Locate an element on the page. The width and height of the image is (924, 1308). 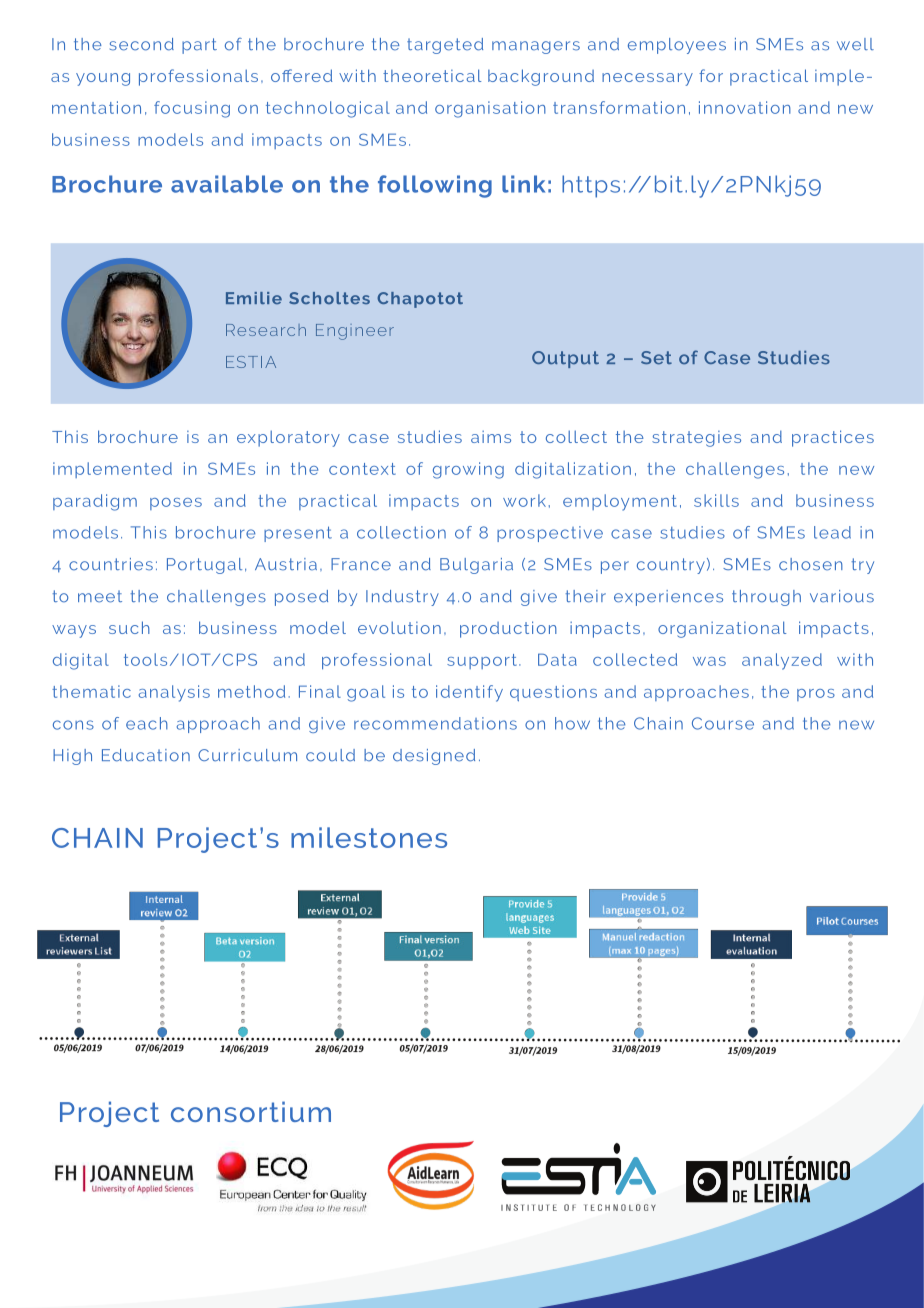
Emilie is located at coordinates (254, 298).
